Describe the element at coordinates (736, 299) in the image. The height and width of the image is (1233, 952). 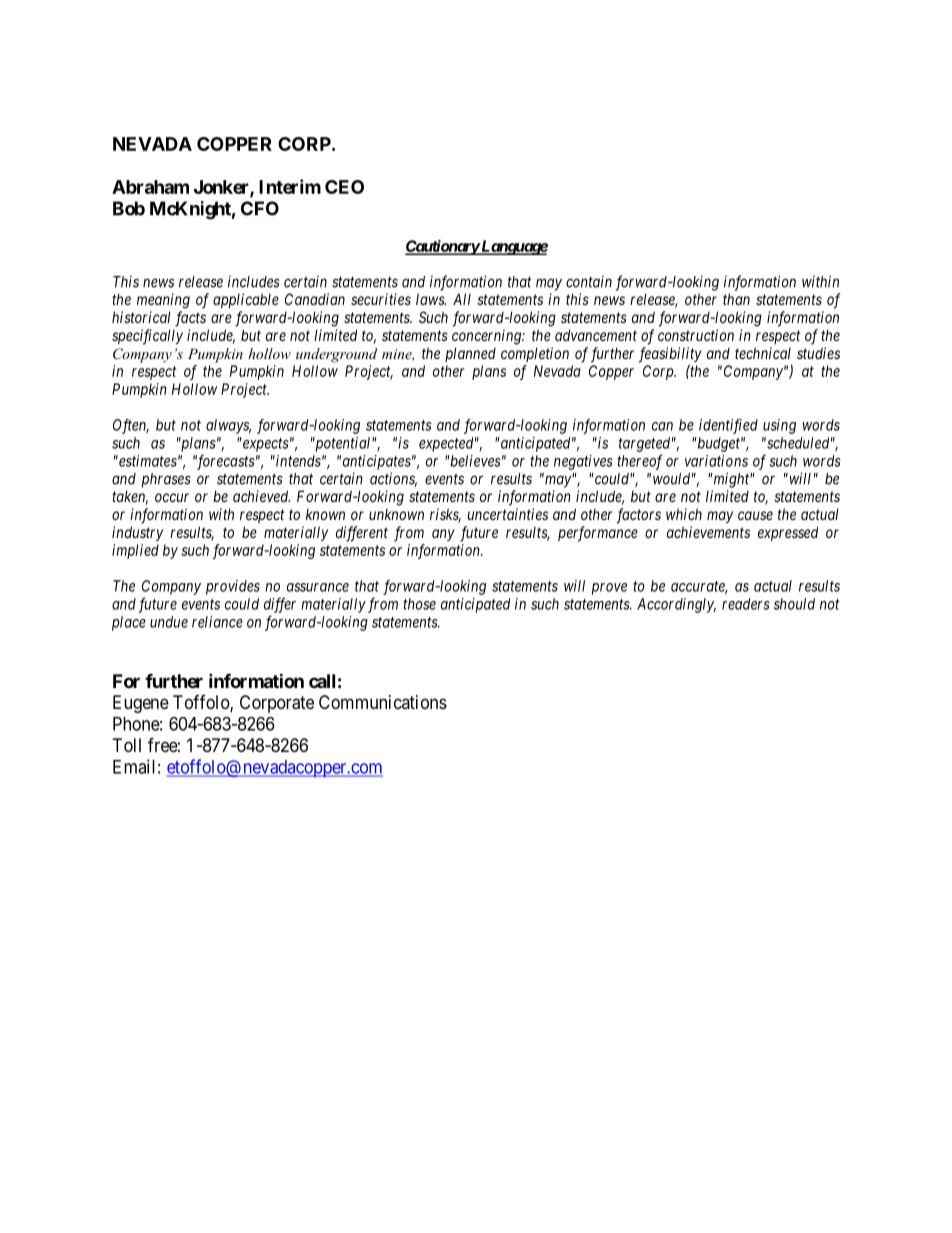
I see `than` at that location.
